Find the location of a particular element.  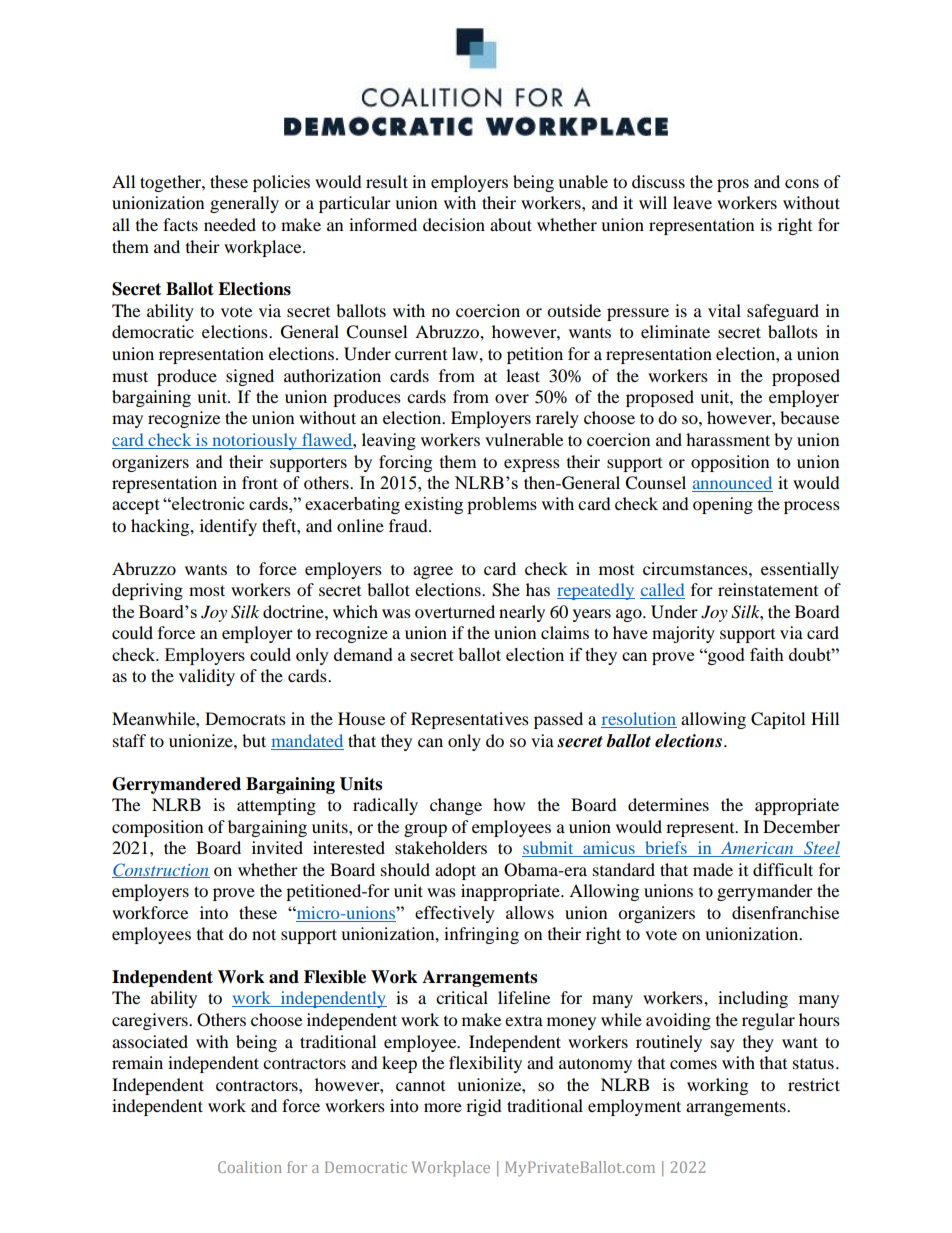

composition is located at coordinates (157, 828).
